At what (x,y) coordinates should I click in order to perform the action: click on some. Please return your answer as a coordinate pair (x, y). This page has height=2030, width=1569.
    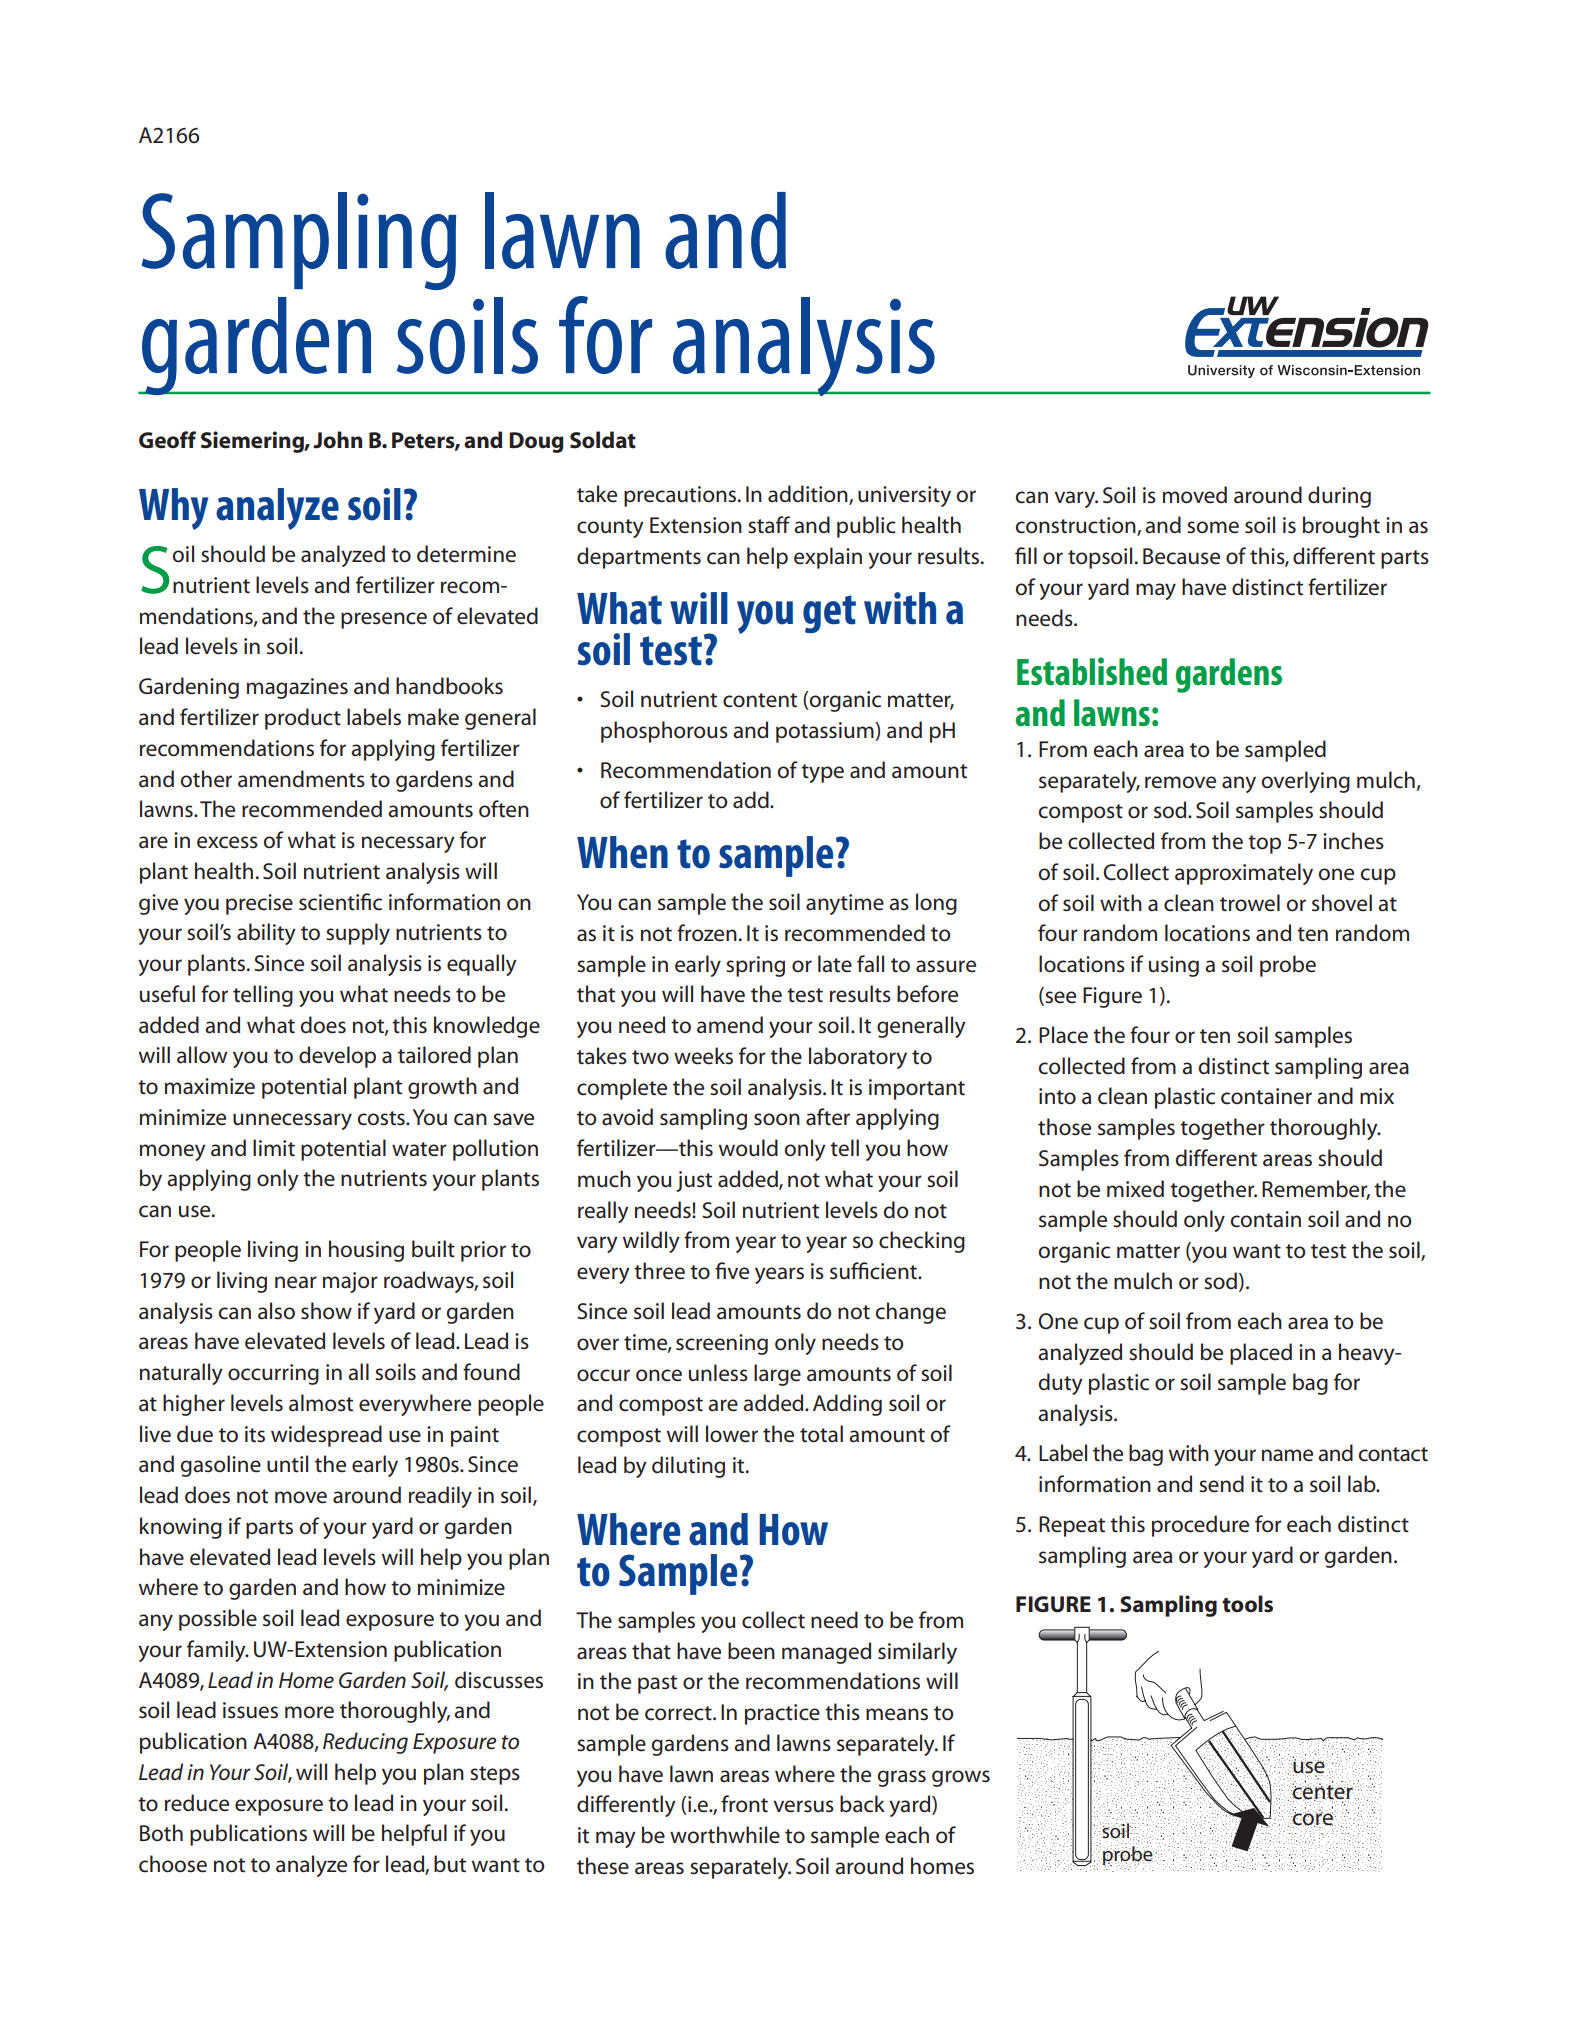
    Looking at the image, I should click on (1213, 527).
